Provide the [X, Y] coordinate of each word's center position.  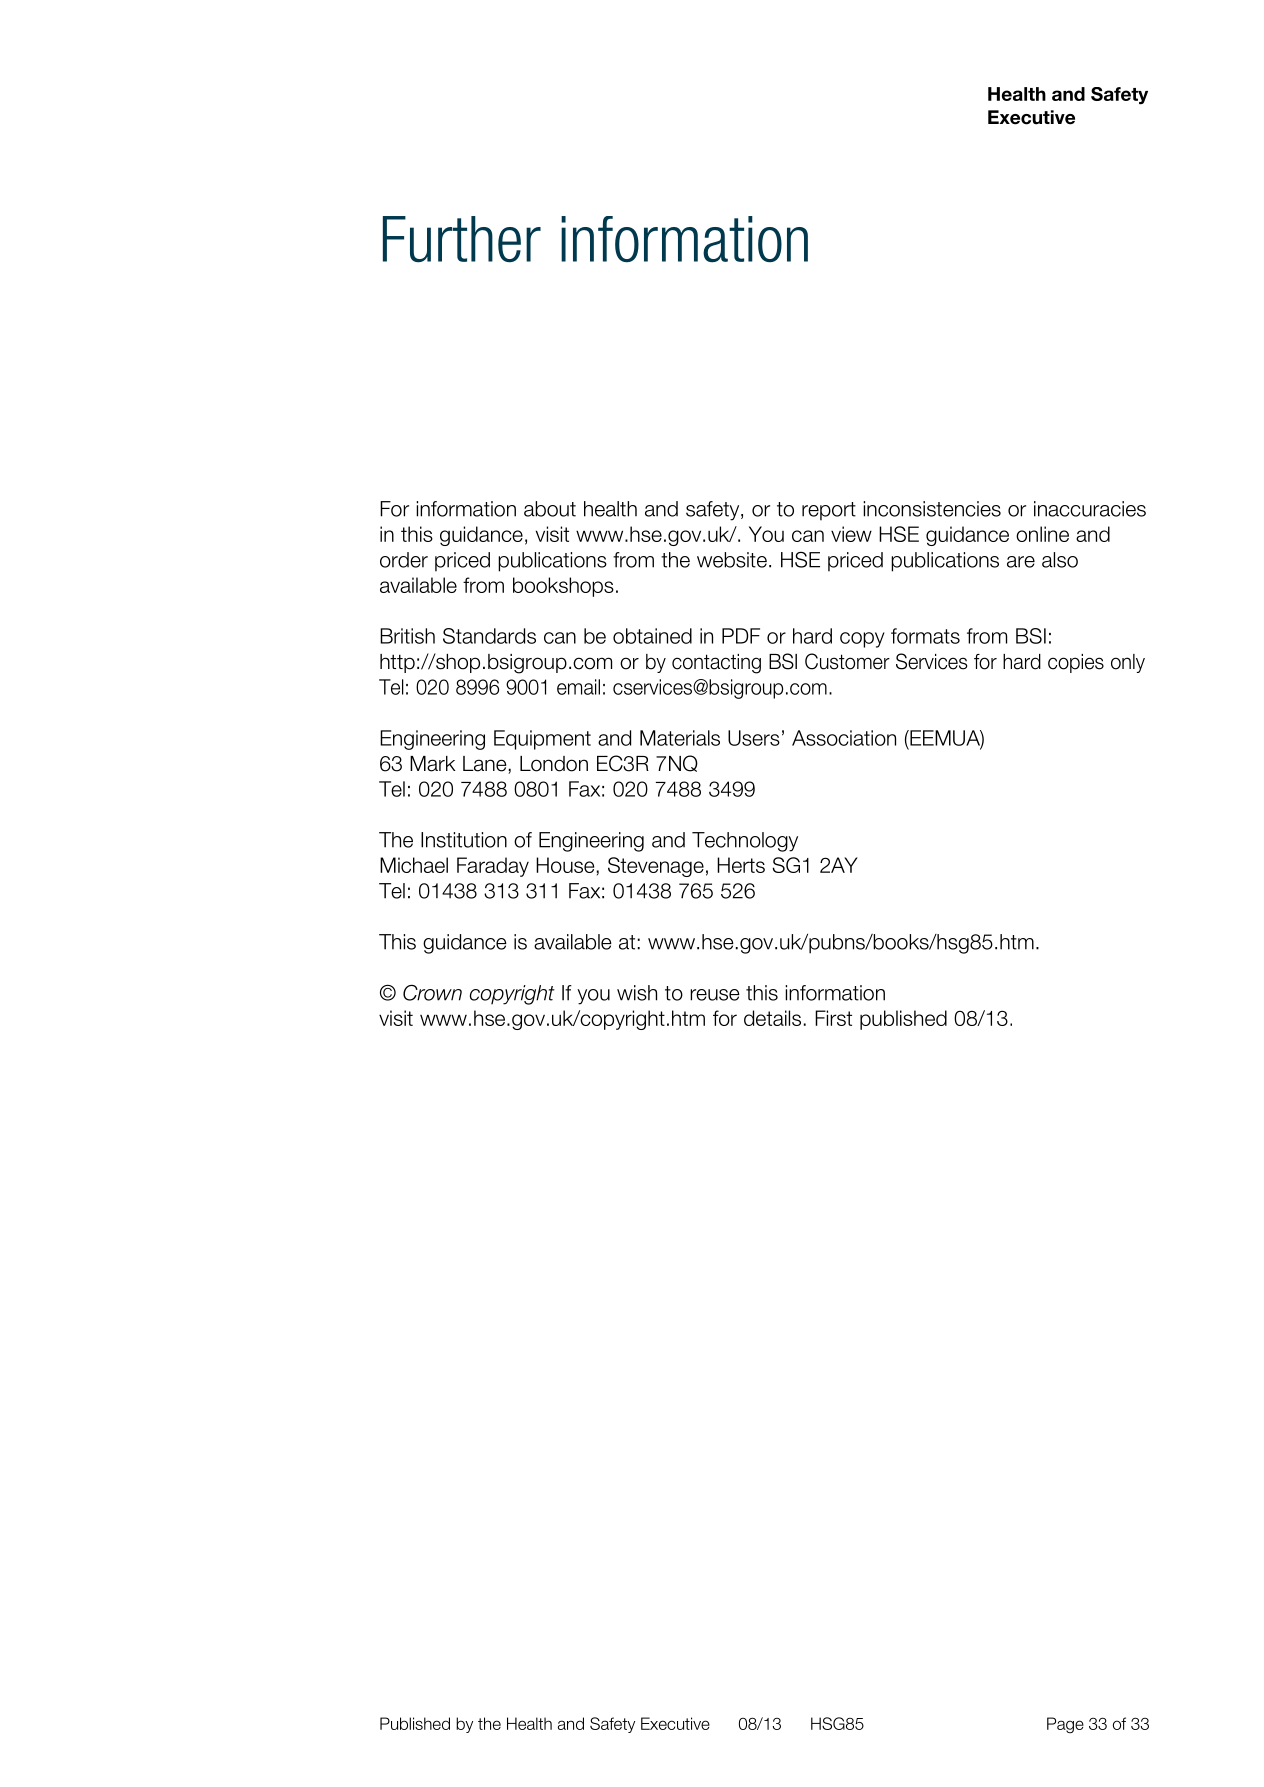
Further [462, 239]
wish [637, 993]
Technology [745, 842]
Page [1065, 1725]
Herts [741, 865]
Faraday [493, 867]
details [772, 1018]
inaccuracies [1090, 509]
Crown [432, 993]
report [829, 511]
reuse [715, 995]
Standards [489, 636]
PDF [741, 636]
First [833, 1018]
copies [1076, 663]
